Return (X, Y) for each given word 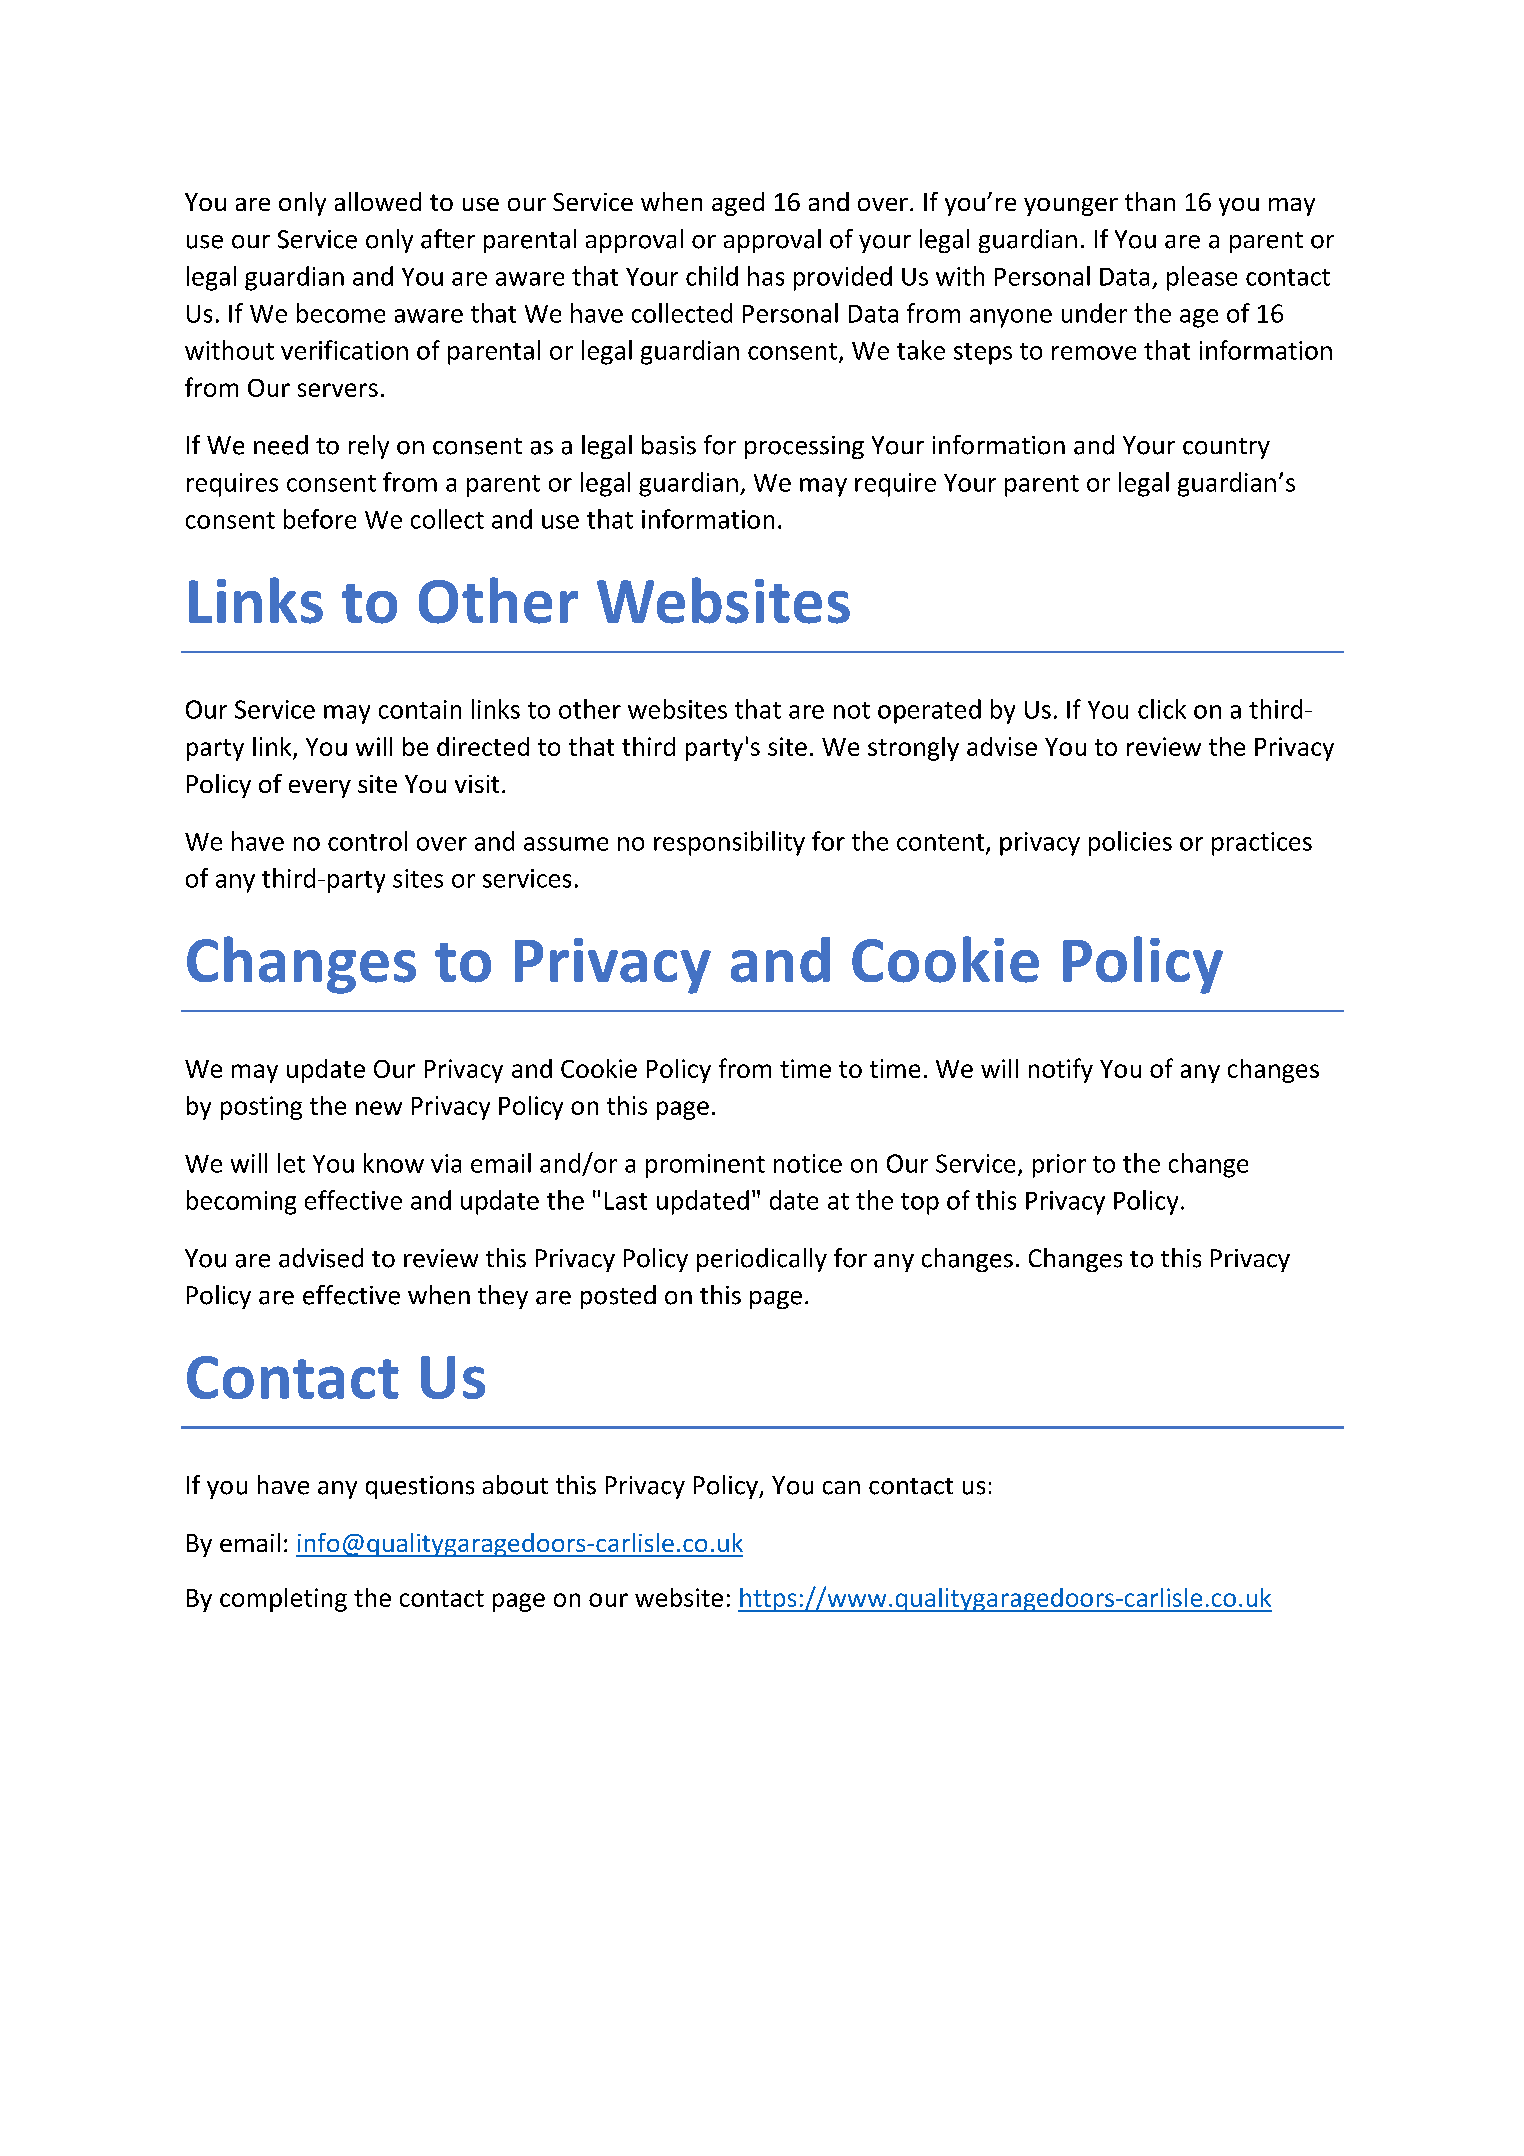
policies (1130, 843)
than (1150, 201)
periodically (762, 1260)
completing (283, 1600)
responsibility (729, 843)
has (766, 276)
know (394, 1163)
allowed (378, 201)
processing (804, 447)
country (1226, 448)
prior (1059, 1166)
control (367, 841)
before (320, 519)
